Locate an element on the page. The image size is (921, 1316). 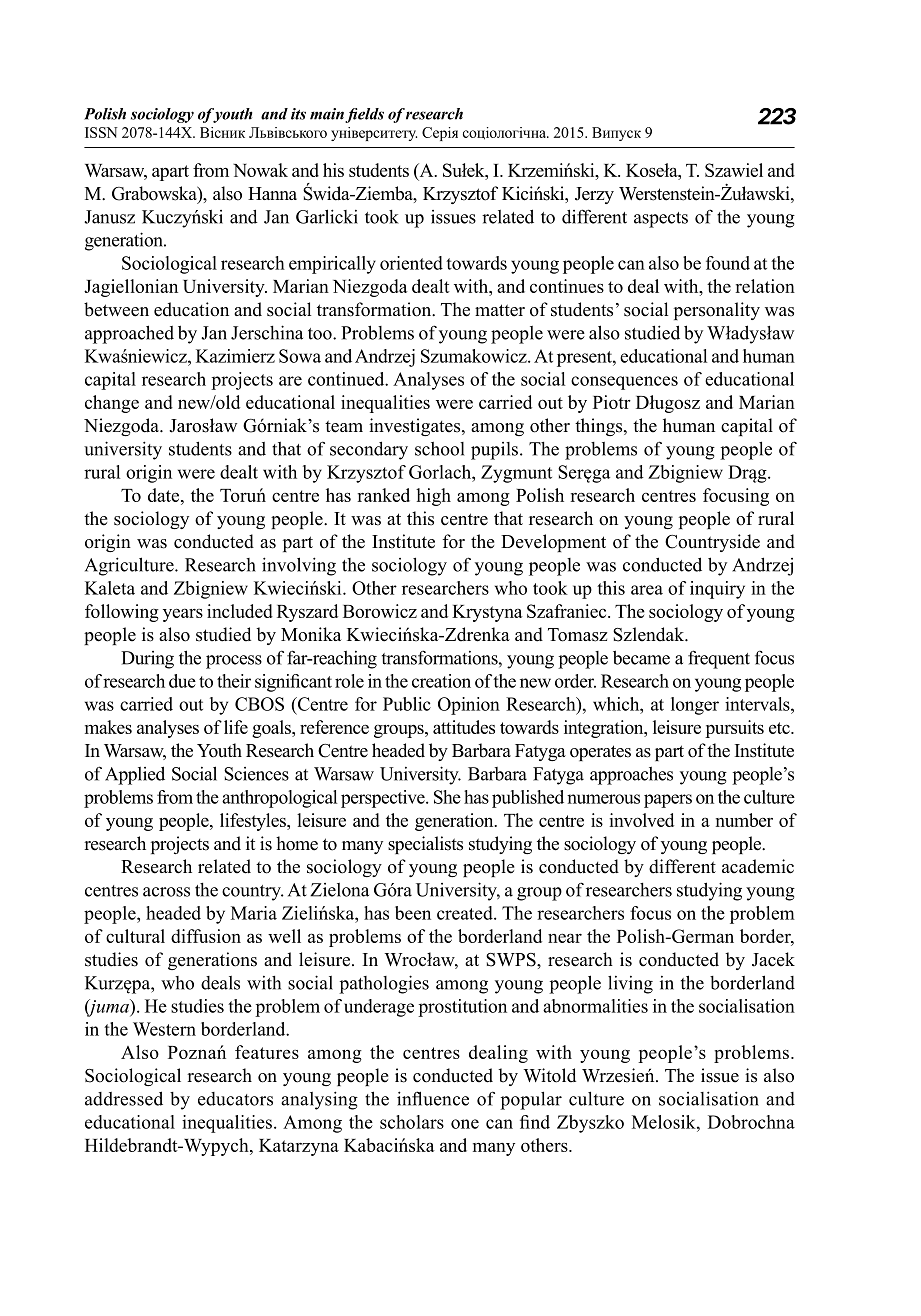
infl is located at coordinates (409, 1098).
